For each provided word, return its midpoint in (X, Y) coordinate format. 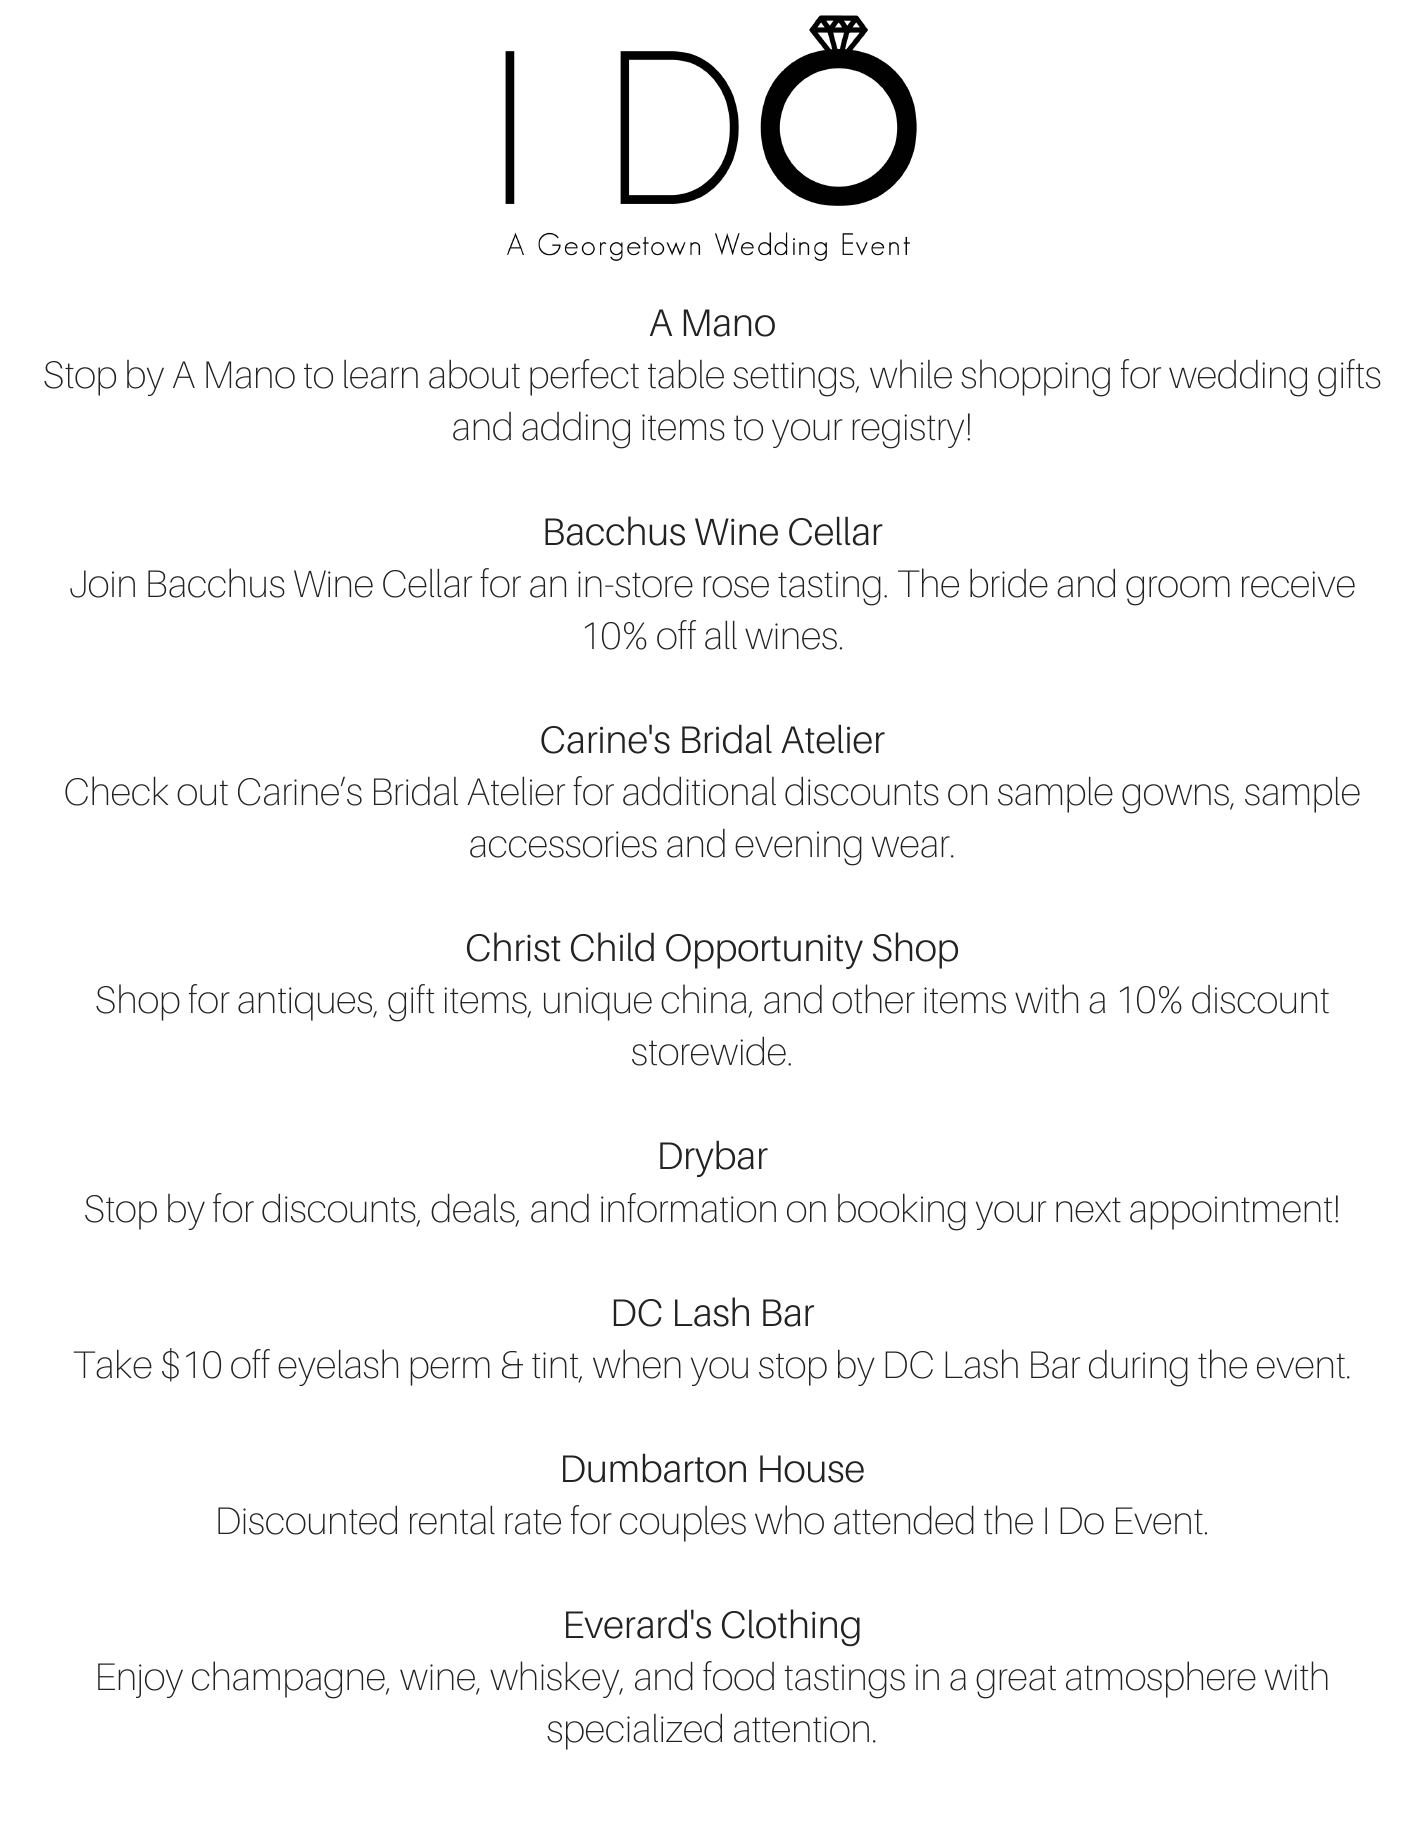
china (705, 1000)
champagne (289, 1680)
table (686, 374)
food (738, 1676)
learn (381, 374)
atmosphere (1161, 1679)
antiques (306, 1004)
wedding (1238, 378)
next (1088, 1210)
